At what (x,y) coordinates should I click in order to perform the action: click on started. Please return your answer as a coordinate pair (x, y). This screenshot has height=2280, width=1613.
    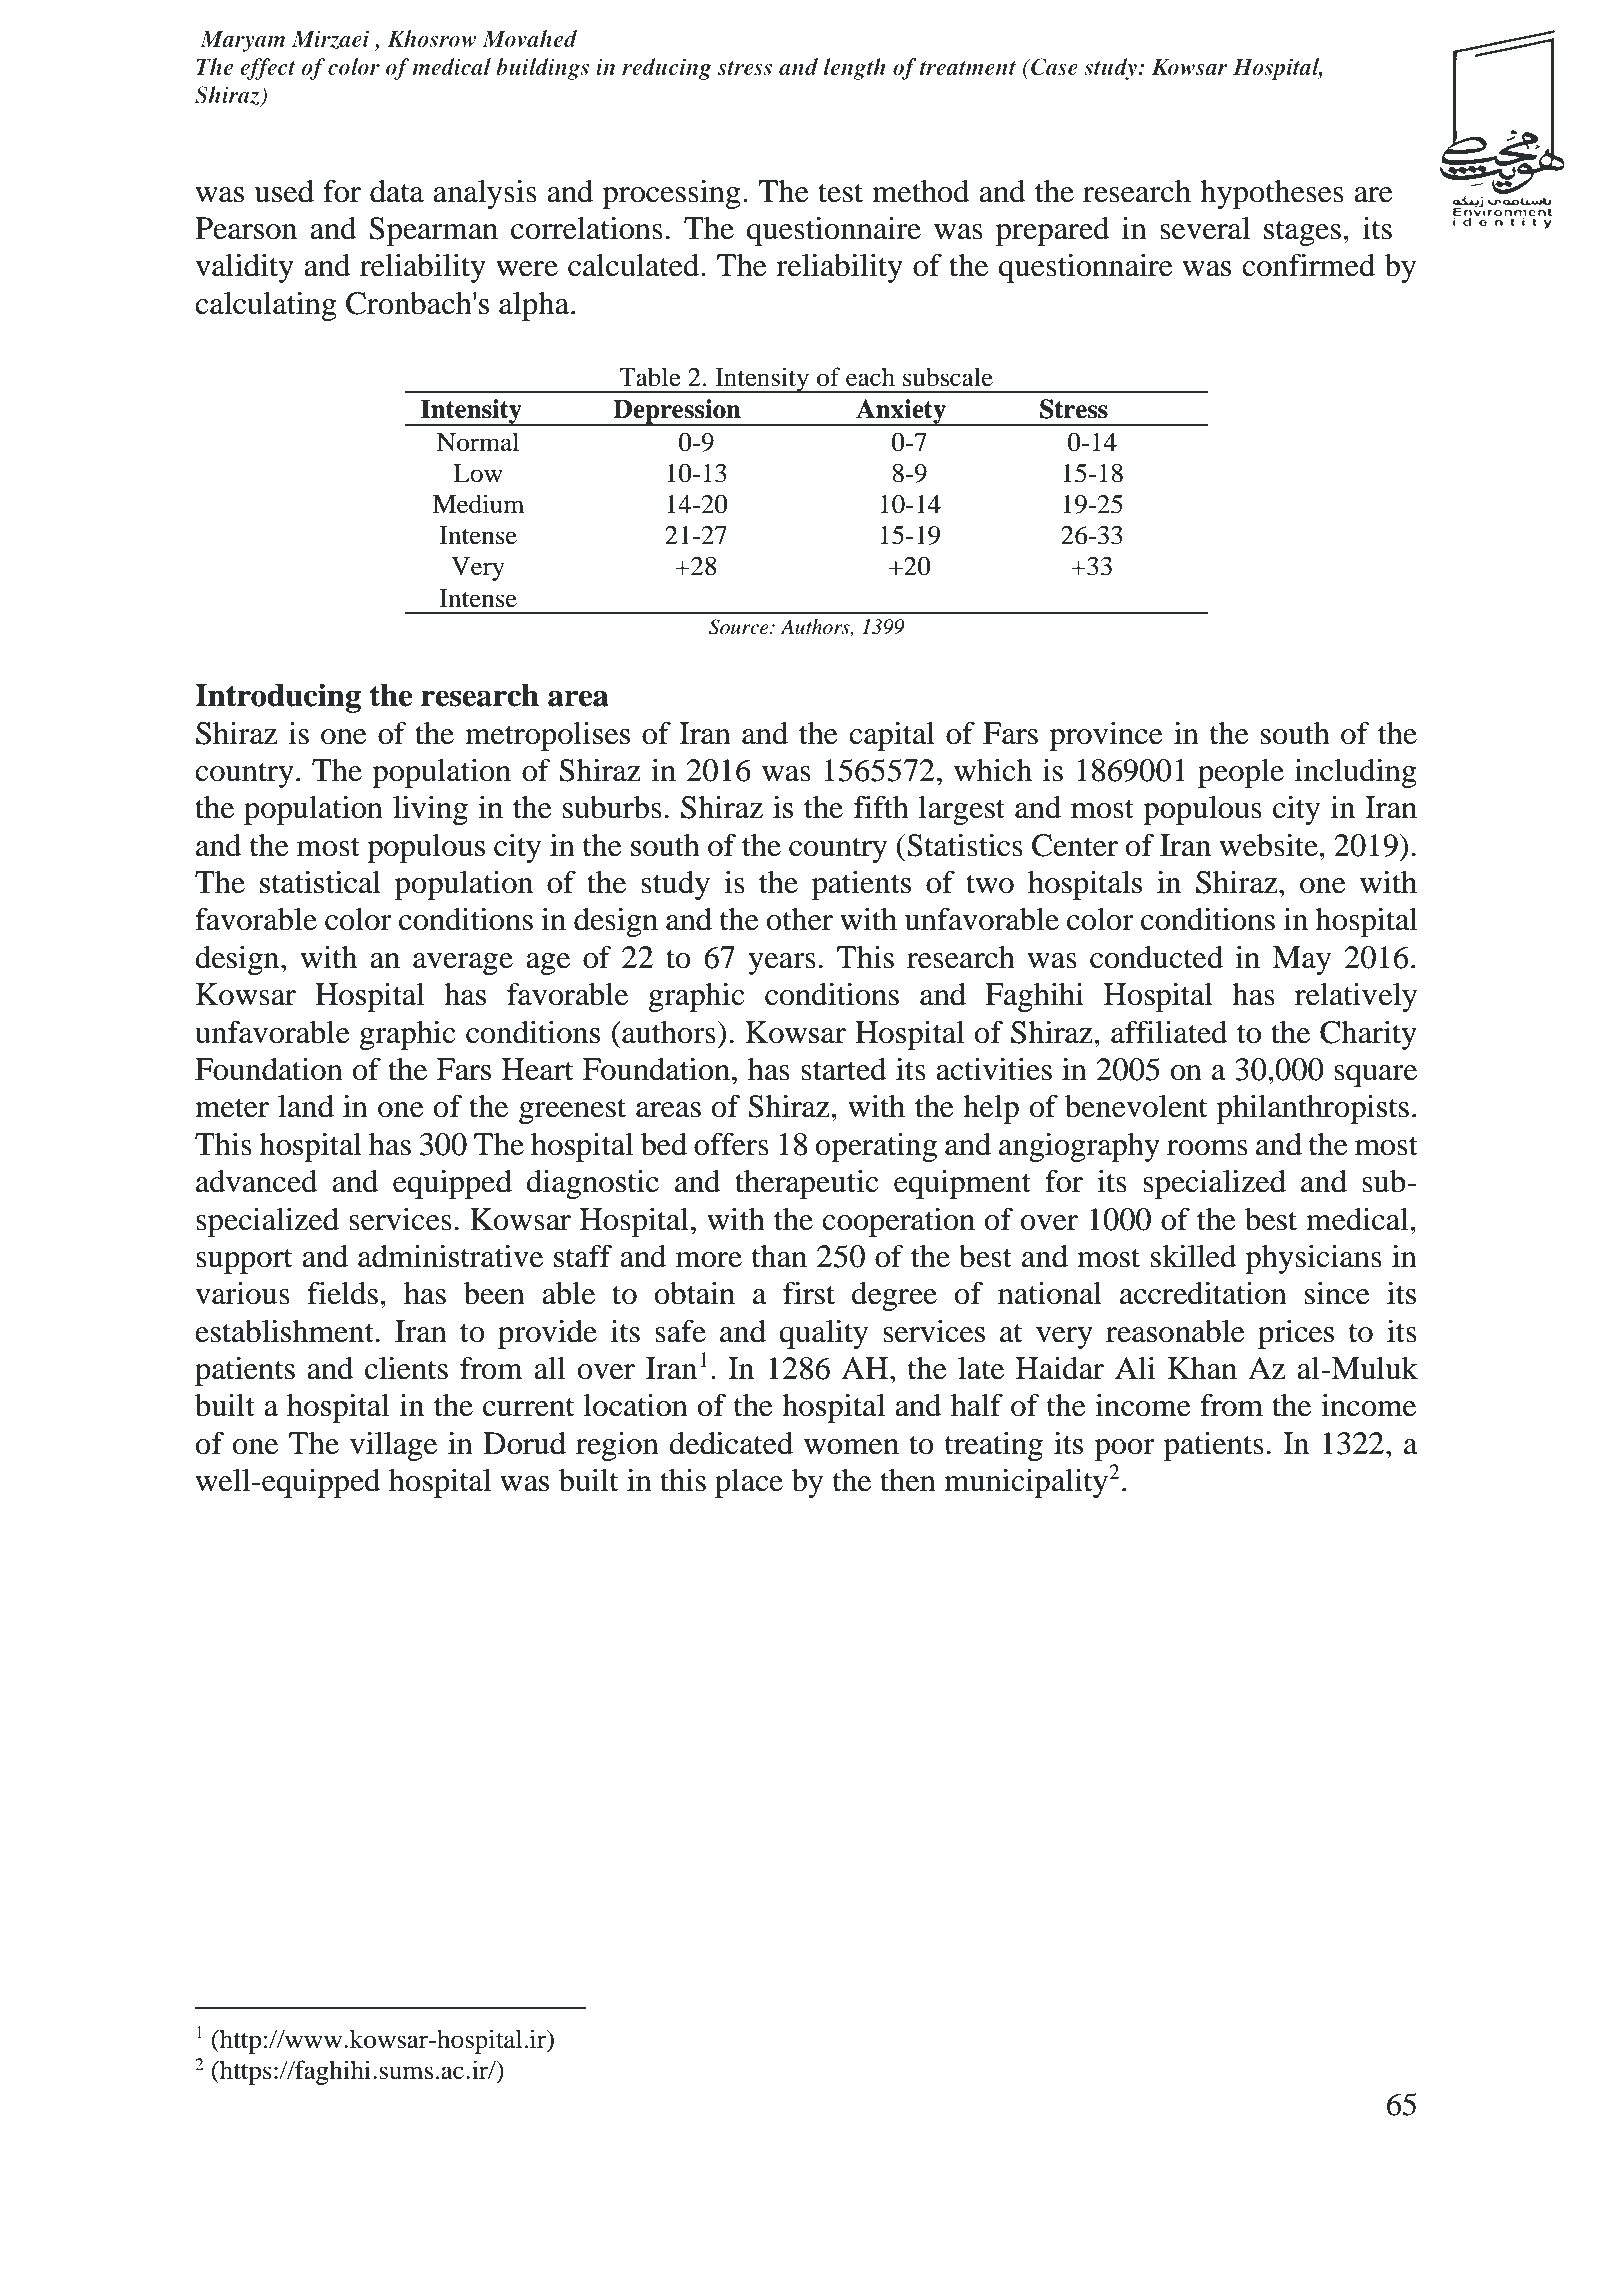
    Looking at the image, I should click on (844, 1069).
